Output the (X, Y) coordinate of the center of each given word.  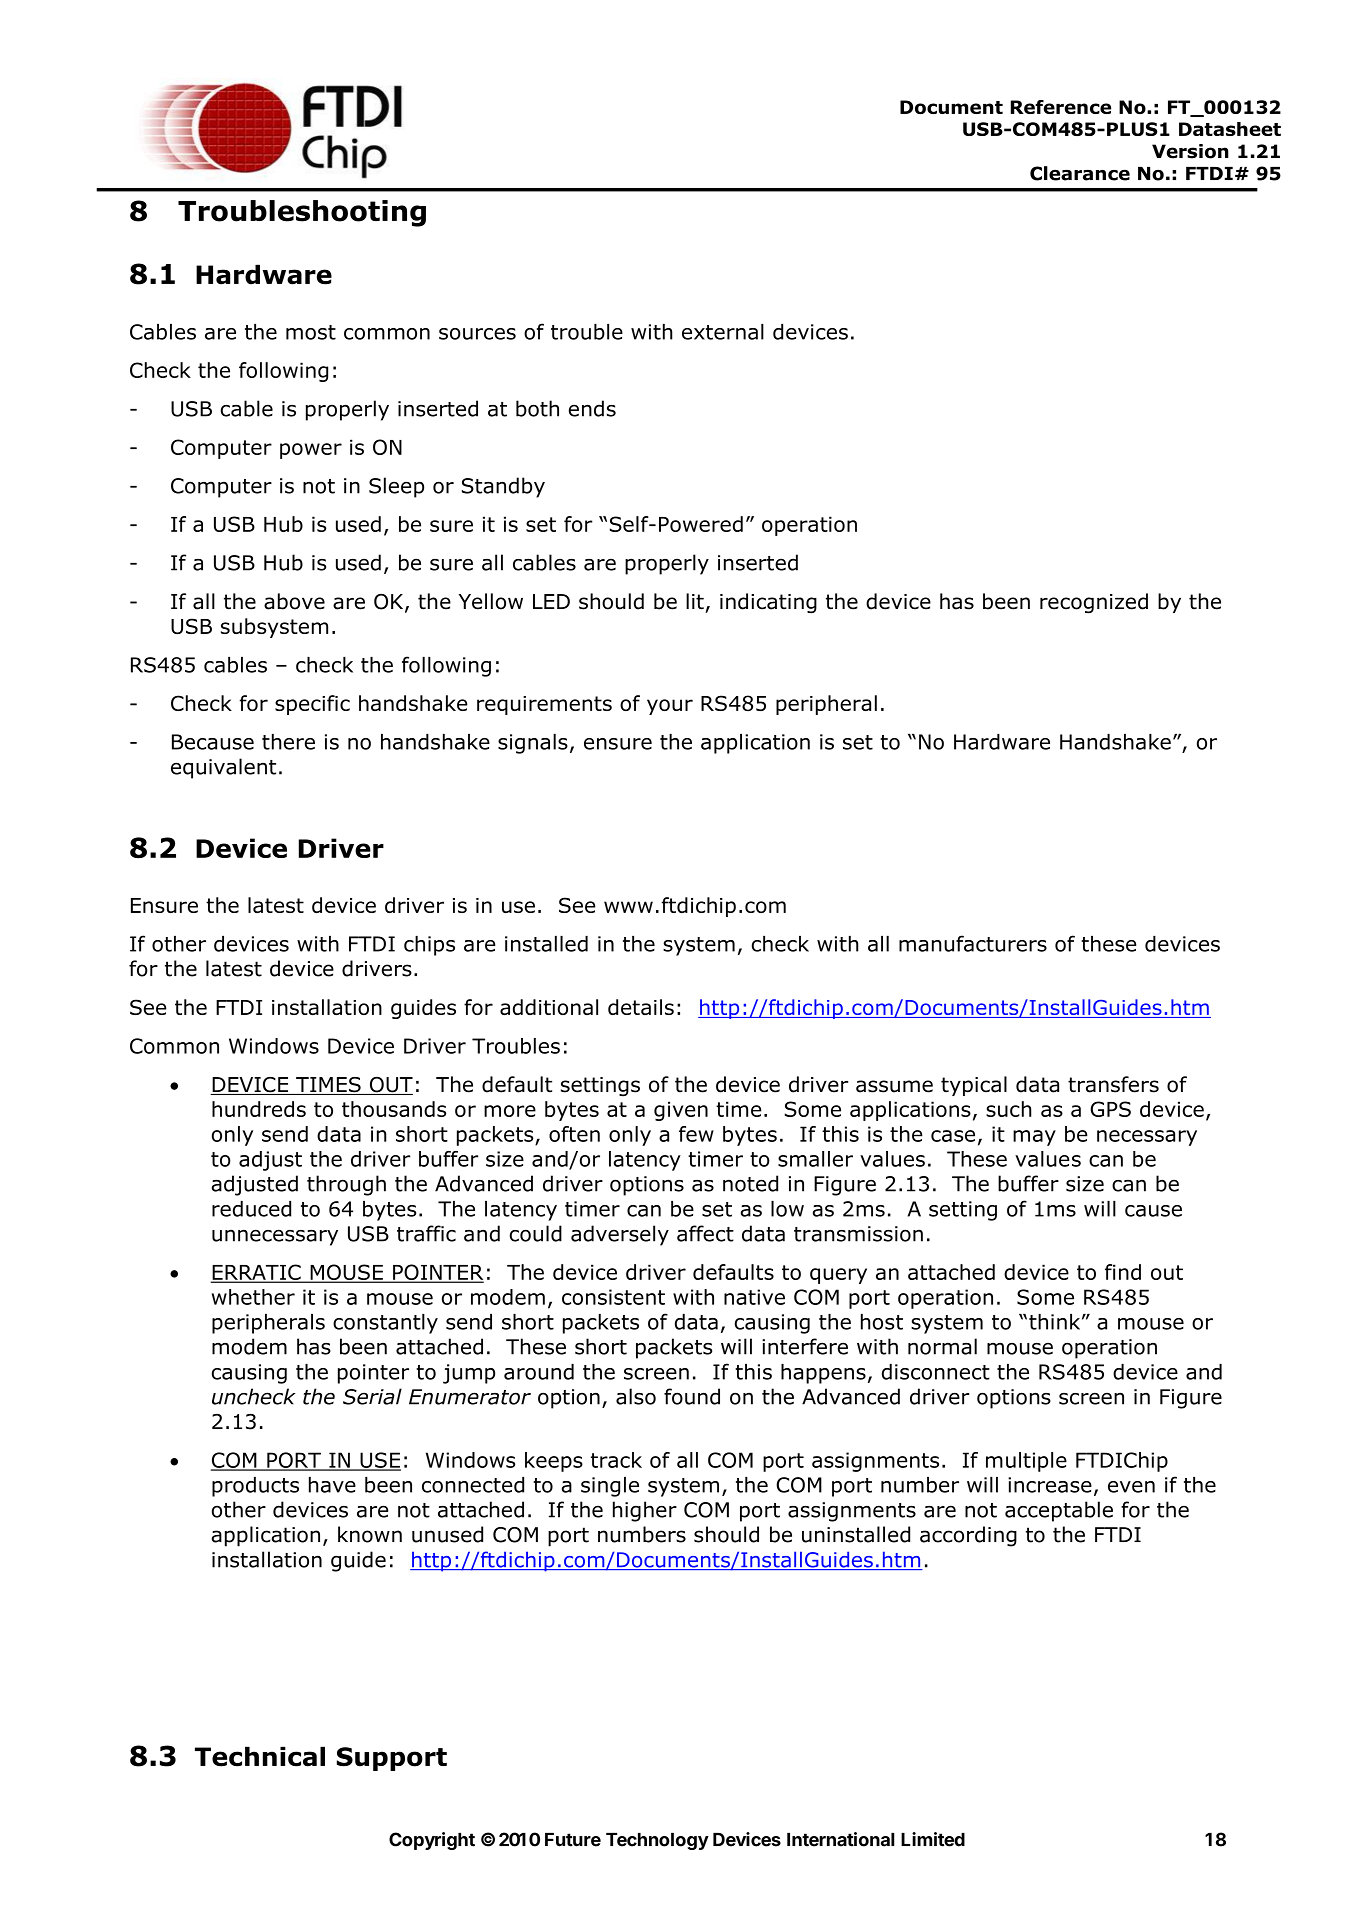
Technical (260, 1756)
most (311, 332)
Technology (657, 1841)
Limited (933, 1839)
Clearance (1080, 173)
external (723, 332)
